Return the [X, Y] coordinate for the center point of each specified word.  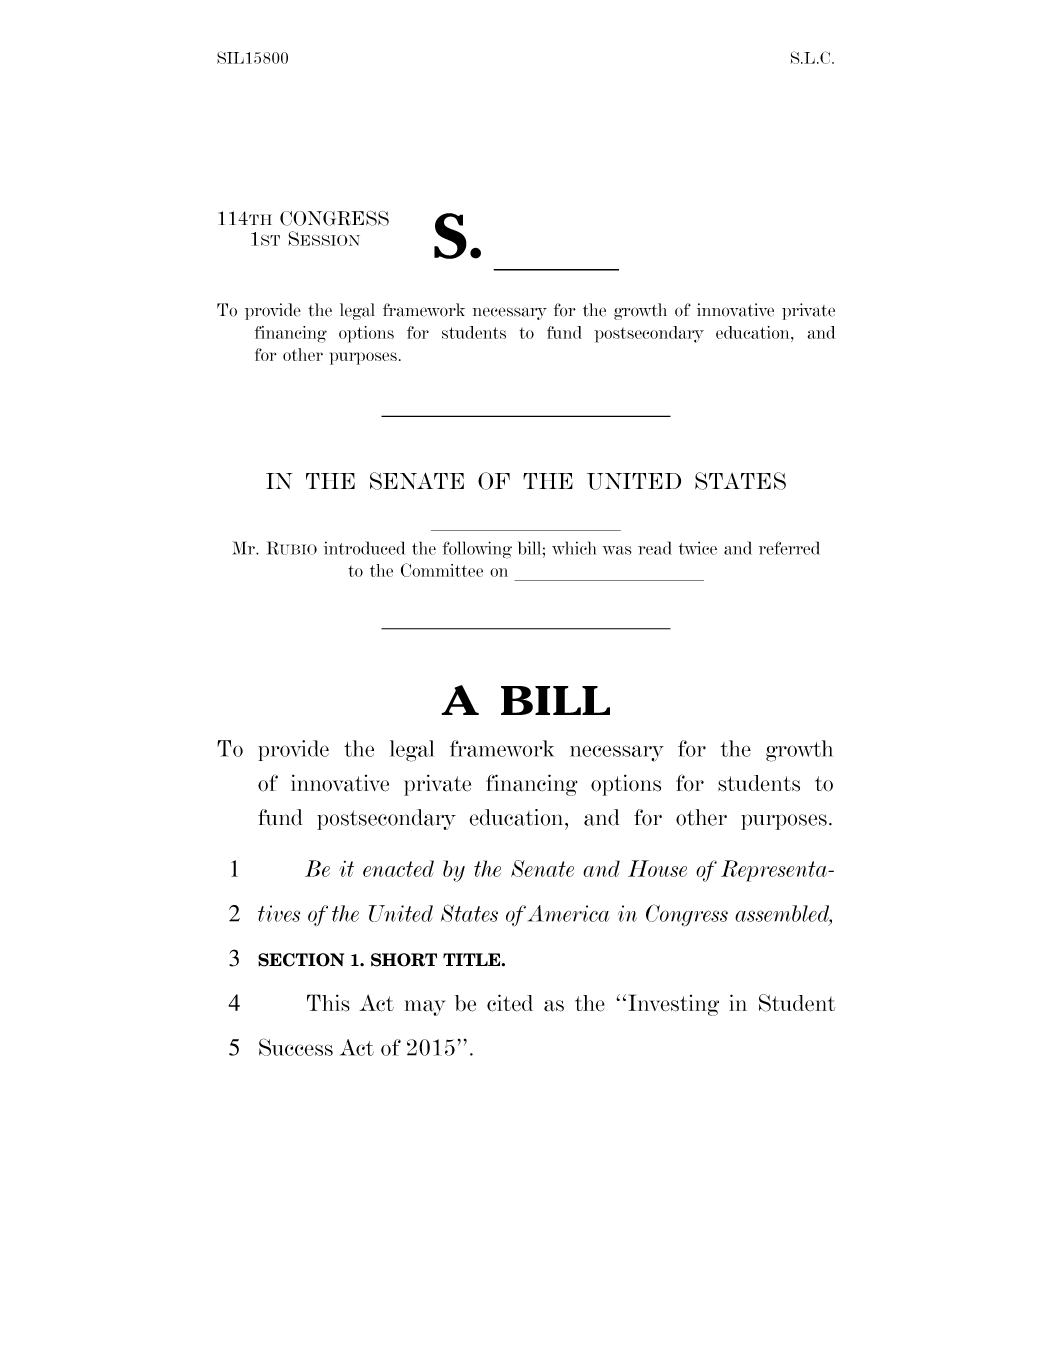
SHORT [404, 960]
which [574, 548]
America [569, 913]
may [425, 1008]
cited [510, 1003]
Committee [442, 570]
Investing [674, 1005]
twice [698, 548]
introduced [364, 548]
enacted [398, 868]
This [328, 1003]
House [657, 868]
